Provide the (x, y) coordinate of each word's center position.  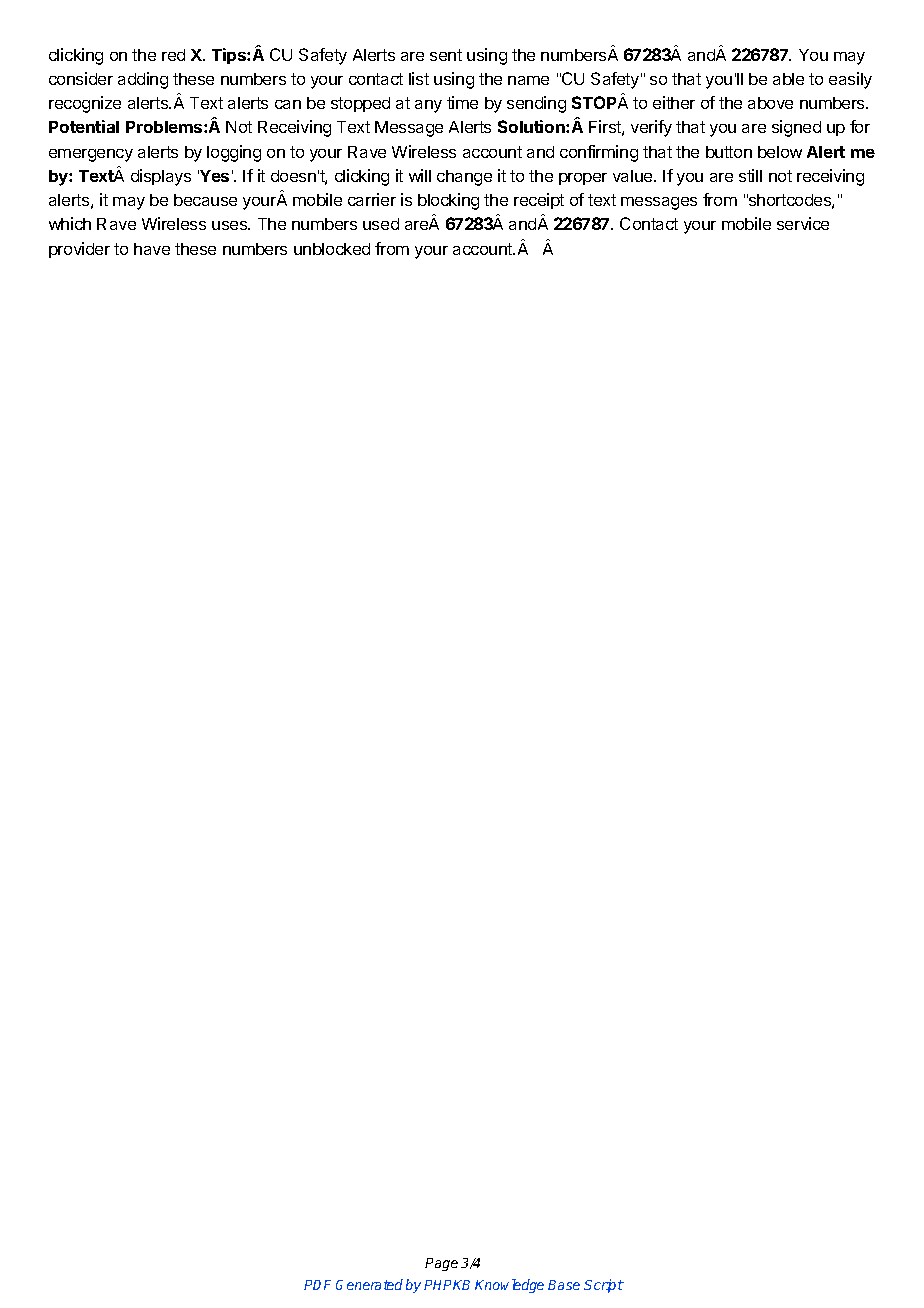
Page (441, 1264)
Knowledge (509, 1286)
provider (79, 250)
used (381, 224)
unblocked (332, 249)
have (152, 249)
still (750, 175)
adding (143, 80)
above (770, 103)
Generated (369, 1284)
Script (604, 1286)
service (803, 223)
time (462, 102)
